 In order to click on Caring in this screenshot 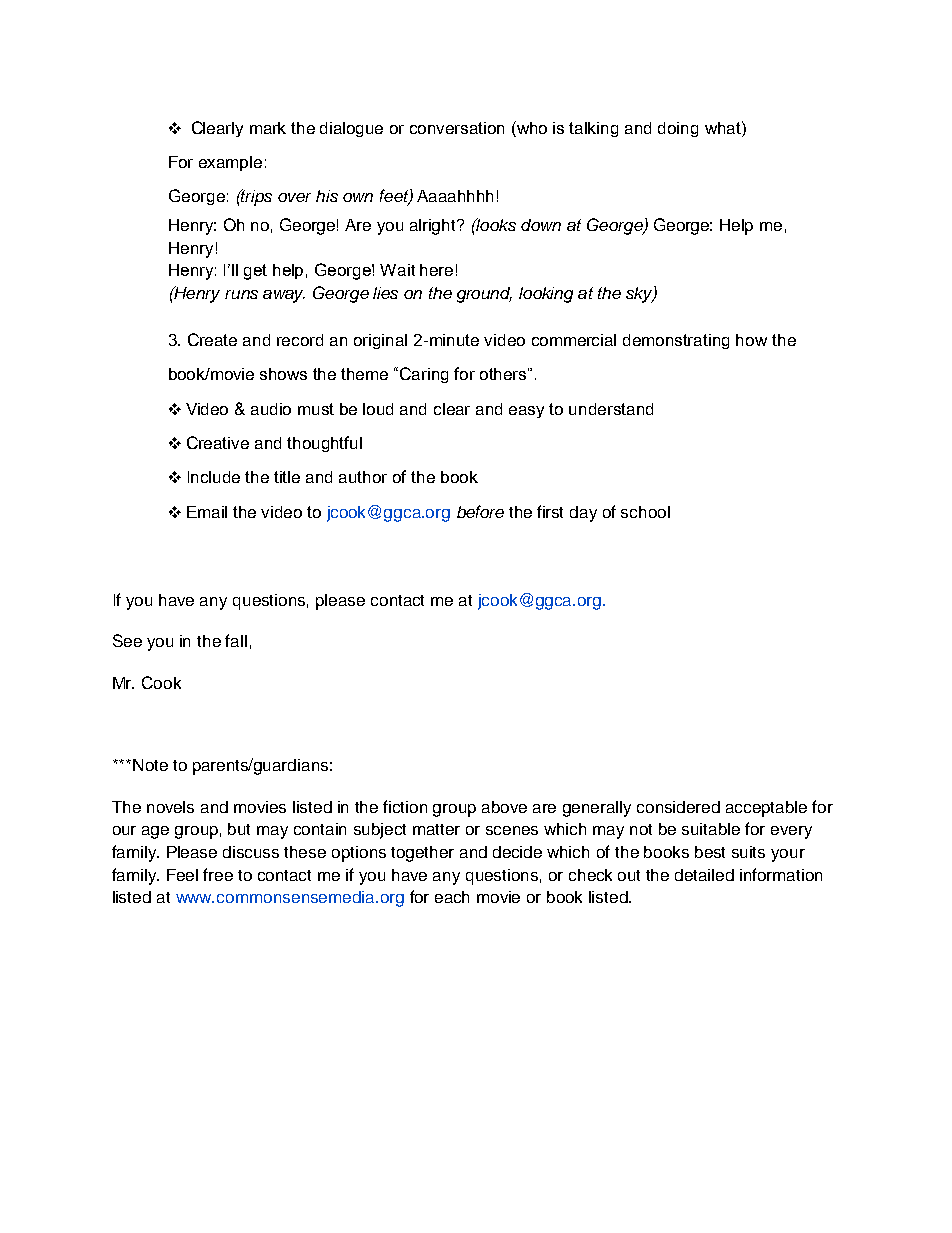, I will do `click(424, 375)`.
